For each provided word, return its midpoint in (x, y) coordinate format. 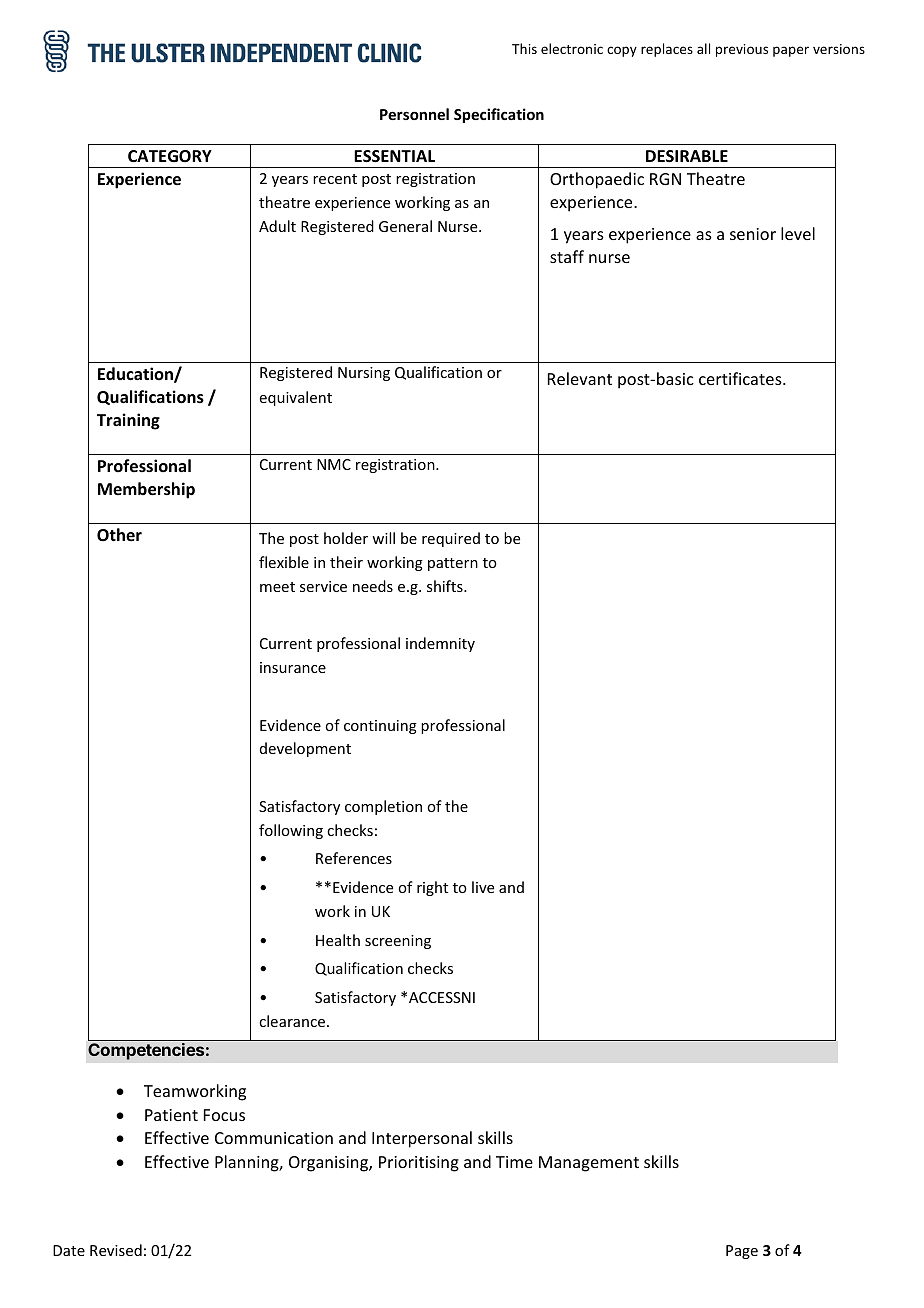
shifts (446, 586)
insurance (293, 667)
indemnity (440, 644)
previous (742, 50)
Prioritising (419, 1164)
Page (742, 1252)
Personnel (414, 114)
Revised (116, 1250)
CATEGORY (170, 156)
